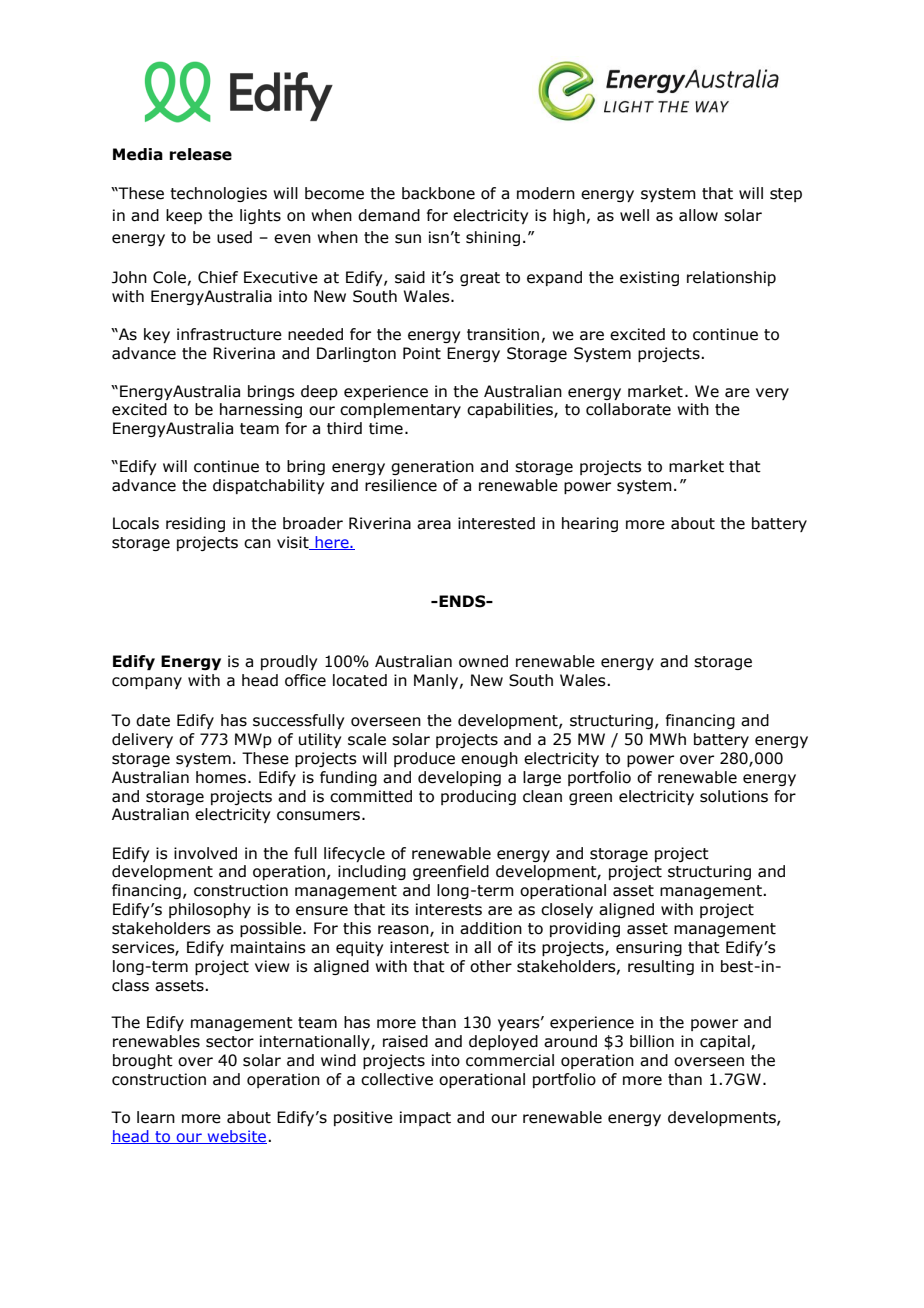 Image resolution: width=924 pixels, height=1308 pixels. Describe the element at coordinates (237, 1137) in the image. I see `website` at that location.
